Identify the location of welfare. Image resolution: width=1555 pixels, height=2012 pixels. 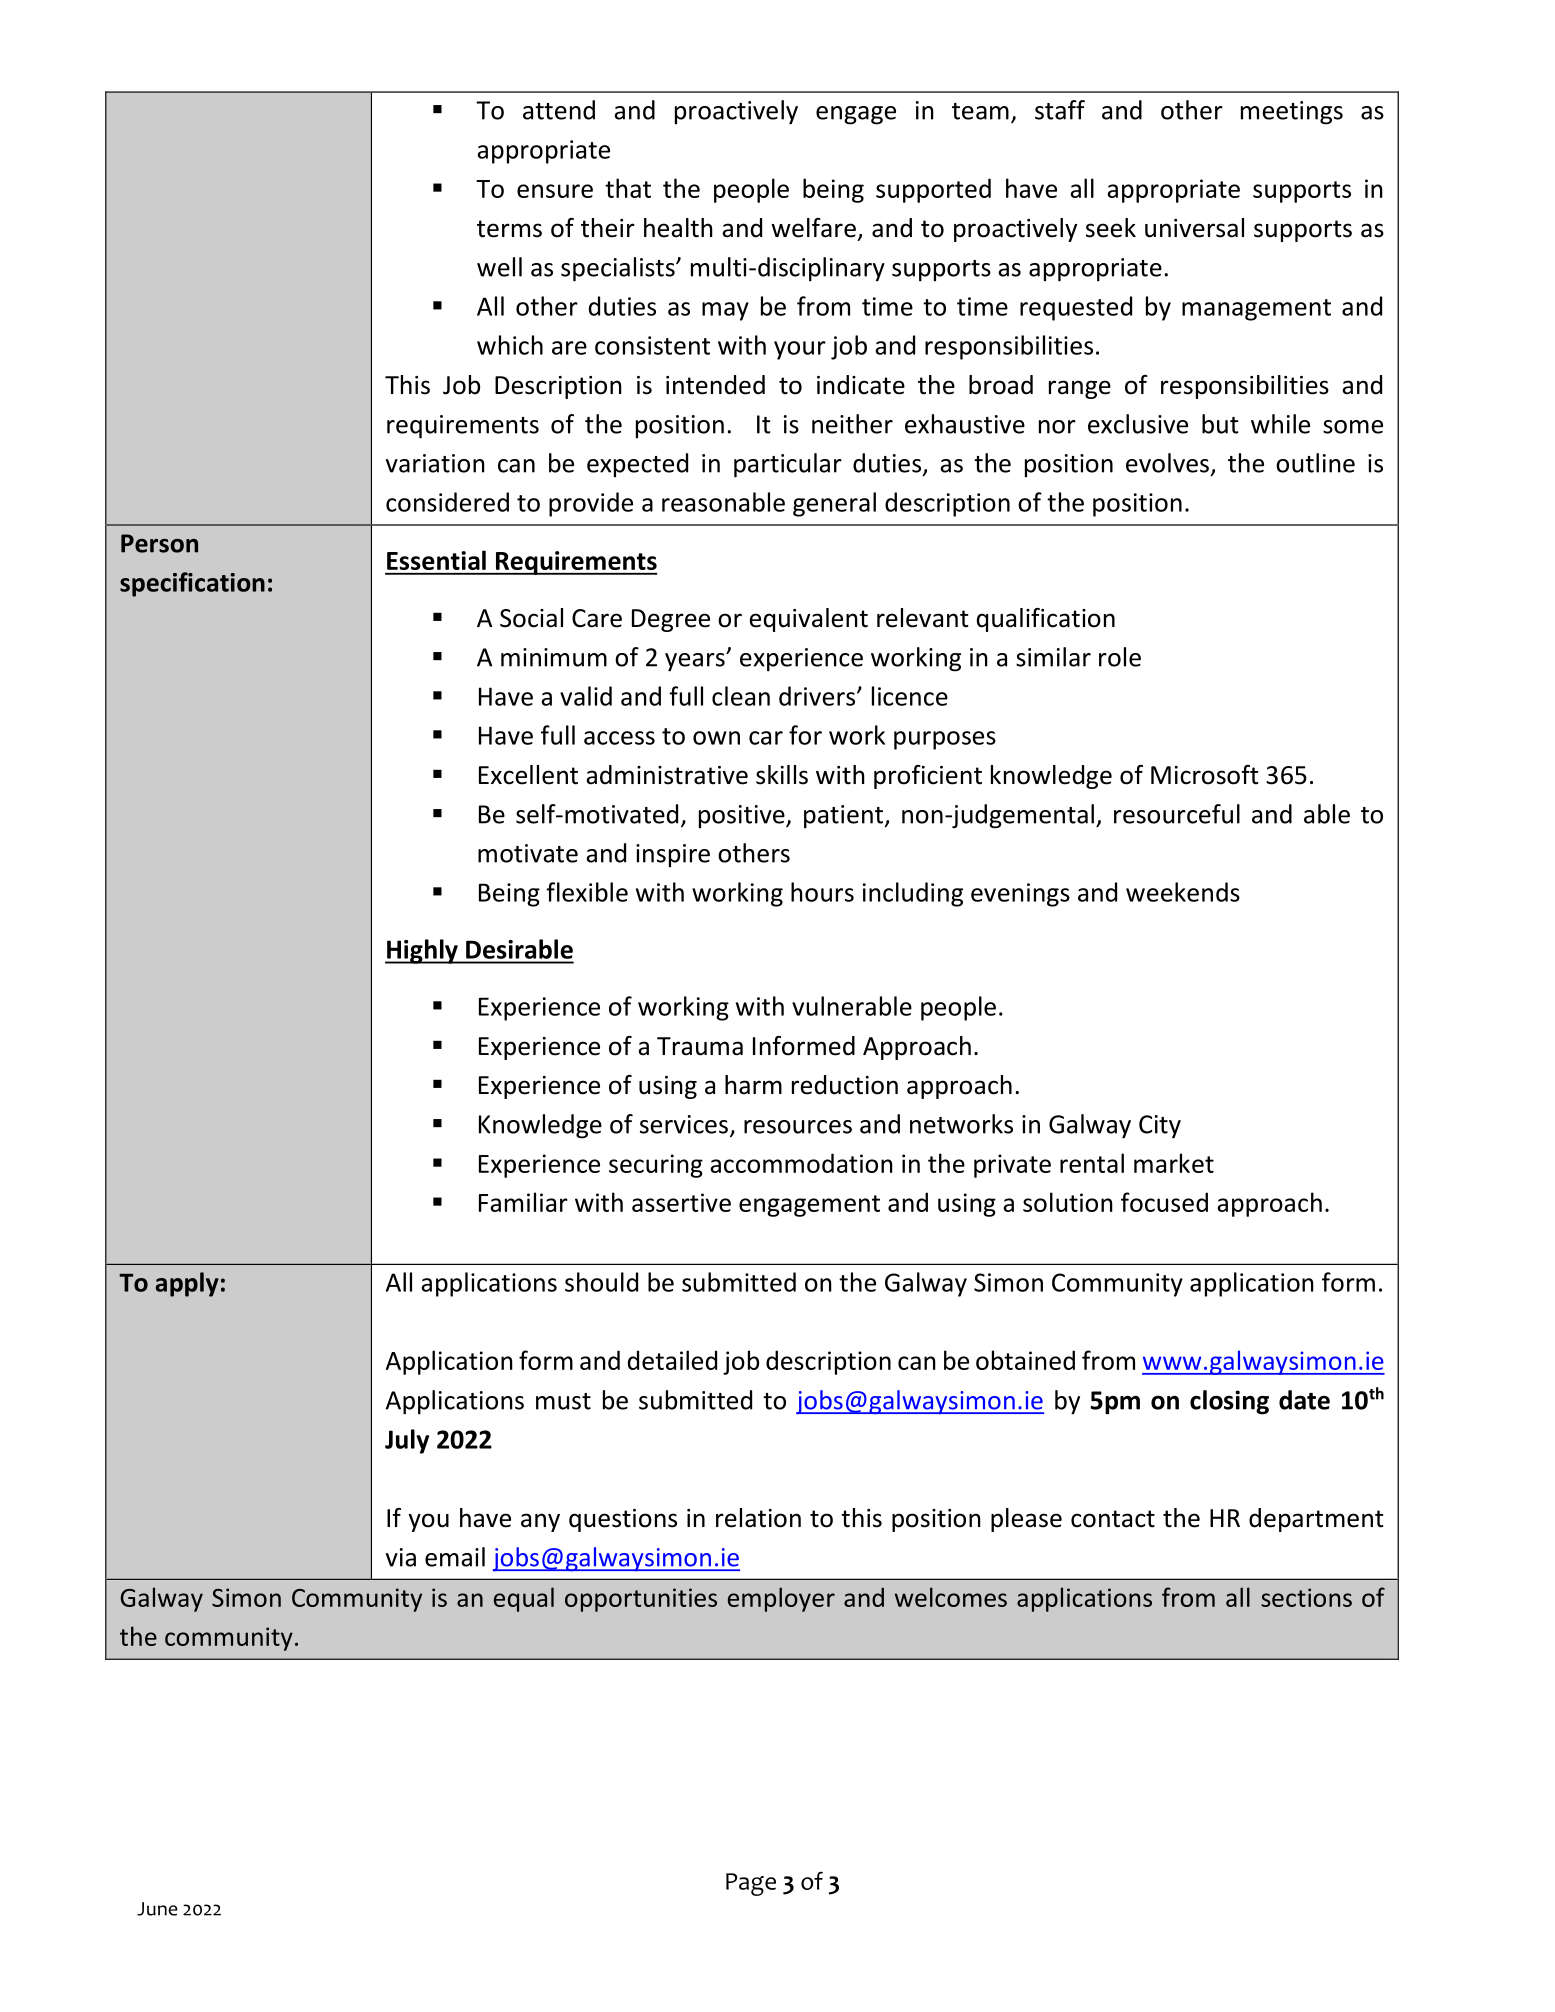
(813, 228).
